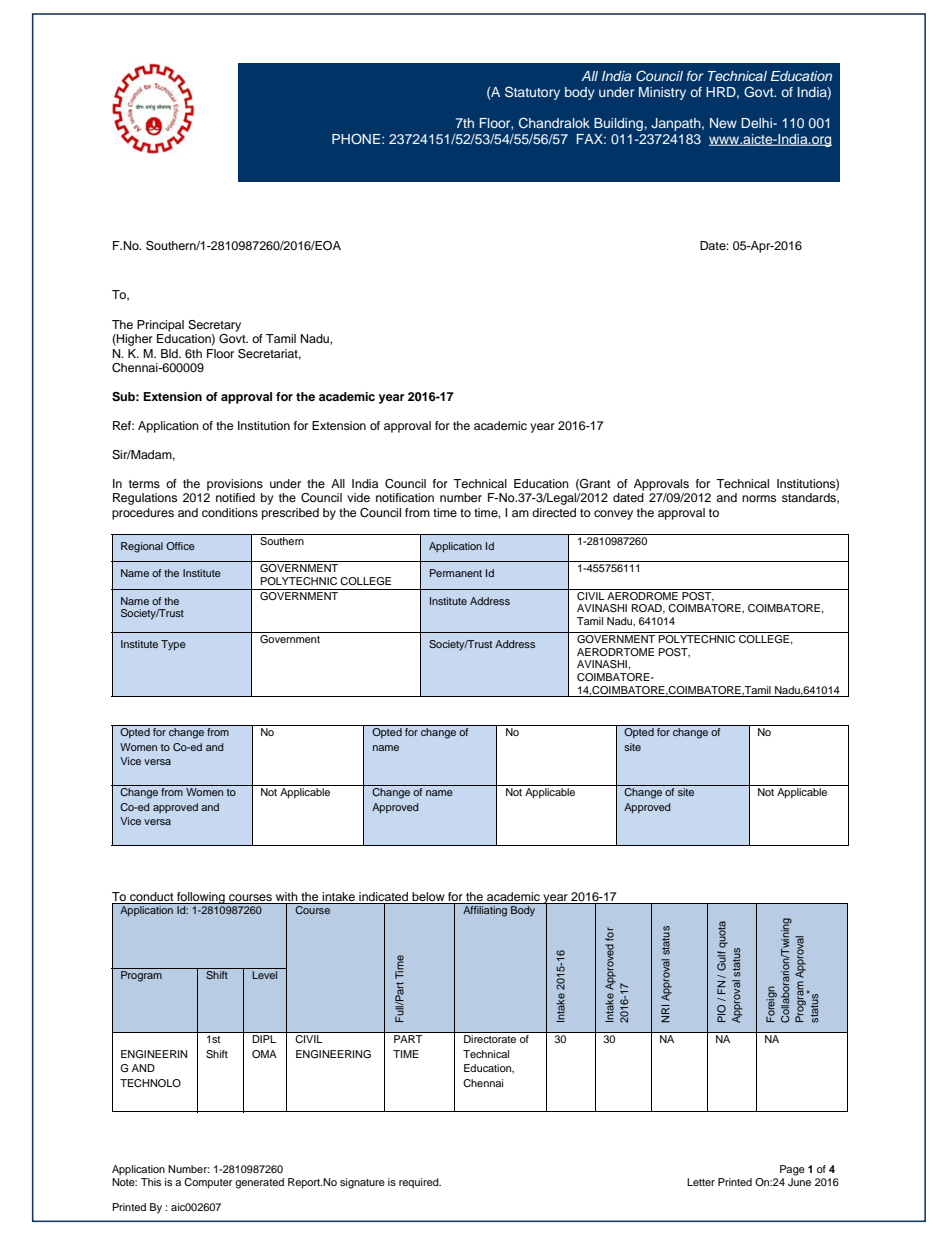  Describe the element at coordinates (759, 498) in the page. I see `norms` at that location.
